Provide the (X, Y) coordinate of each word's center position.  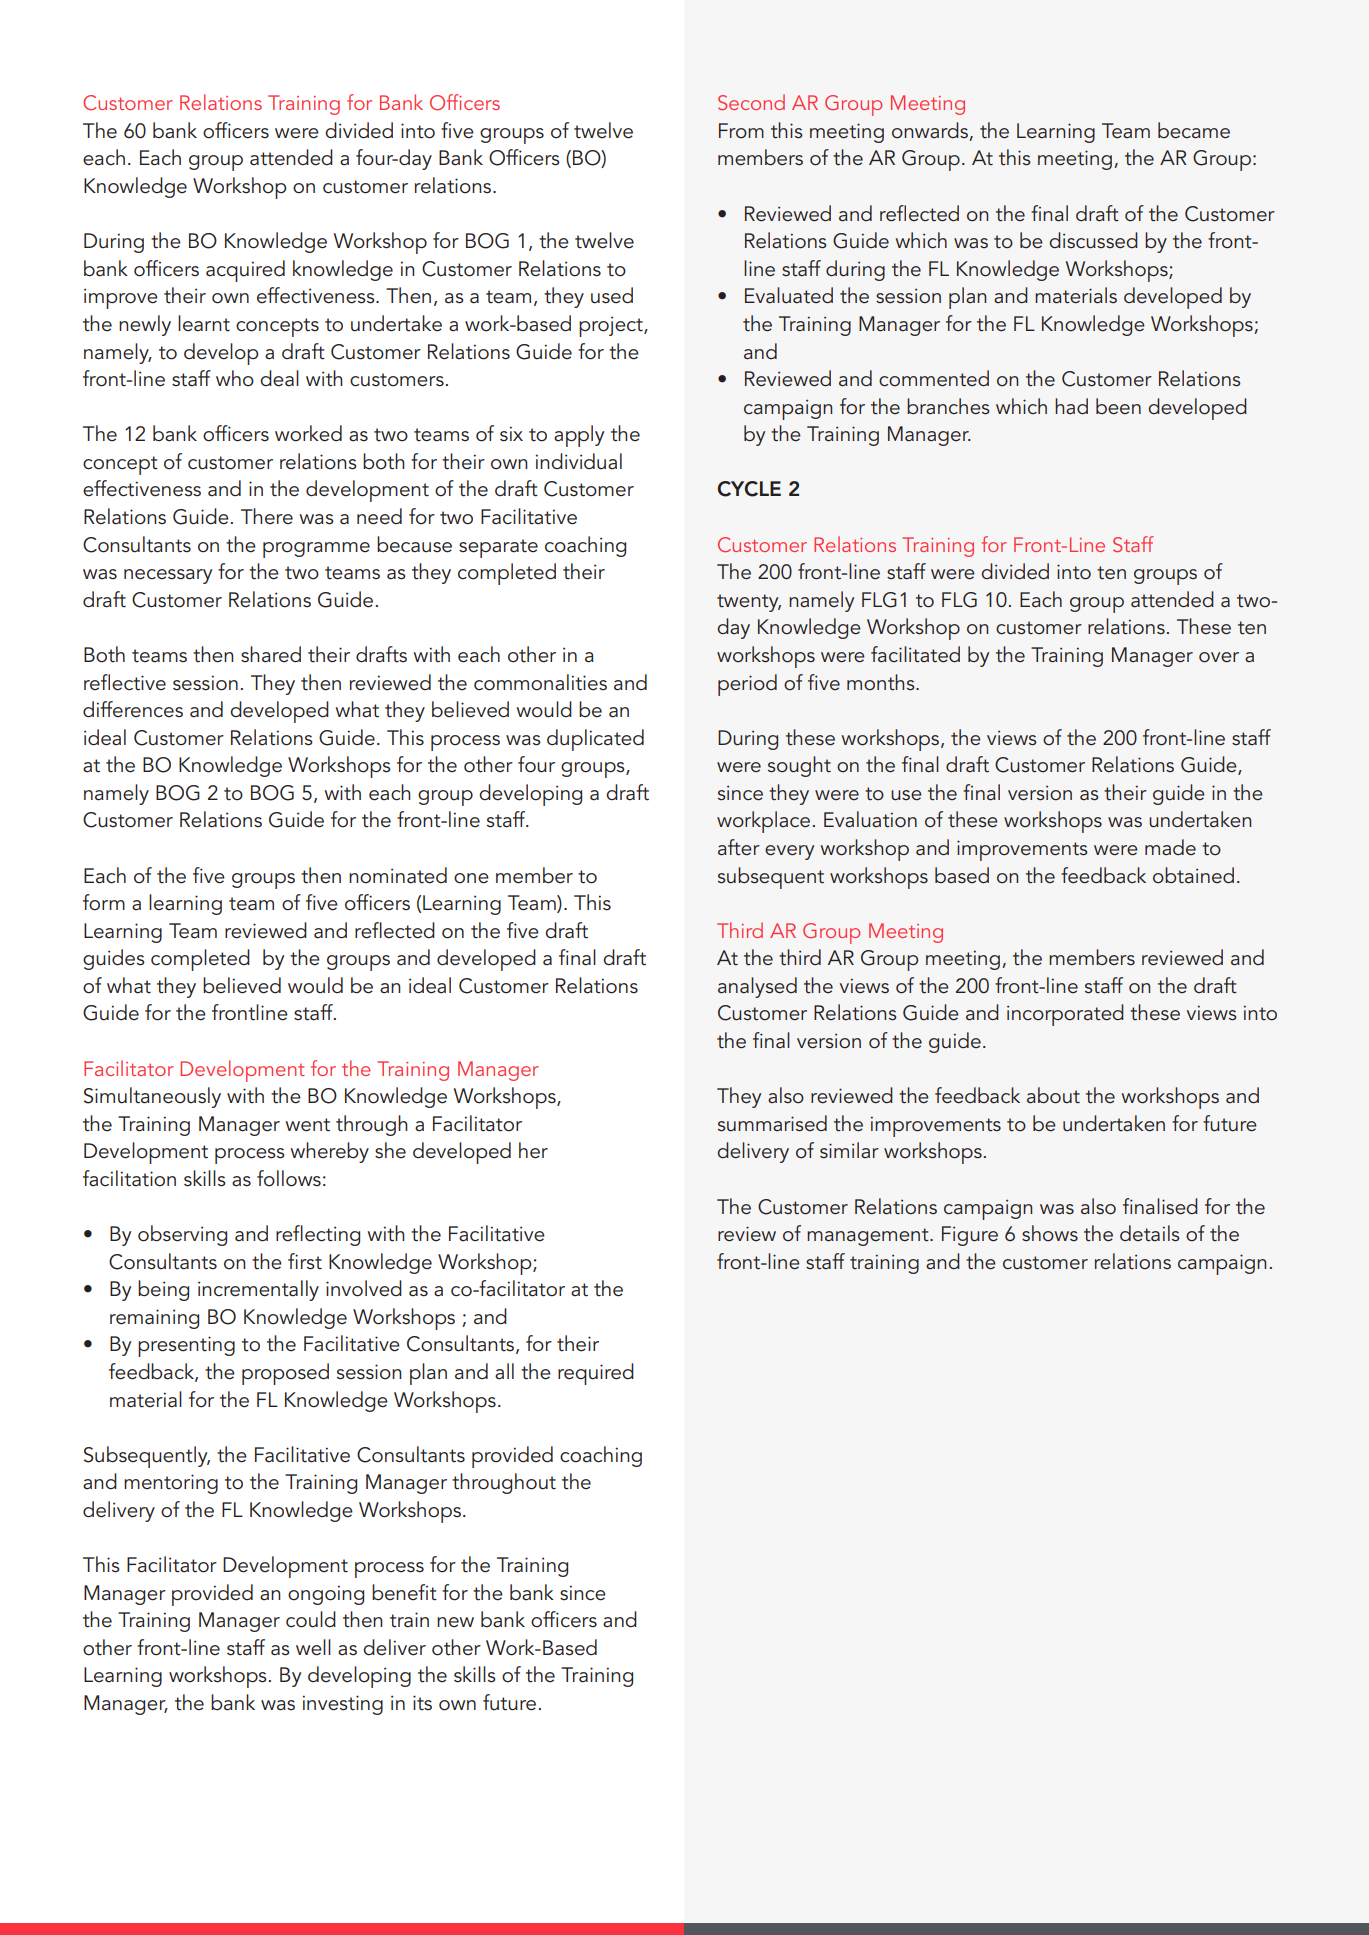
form (104, 902)
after (739, 847)
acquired (245, 271)
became (1194, 130)
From (741, 131)
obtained (1193, 875)
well (313, 1647)
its (422, 1703)
